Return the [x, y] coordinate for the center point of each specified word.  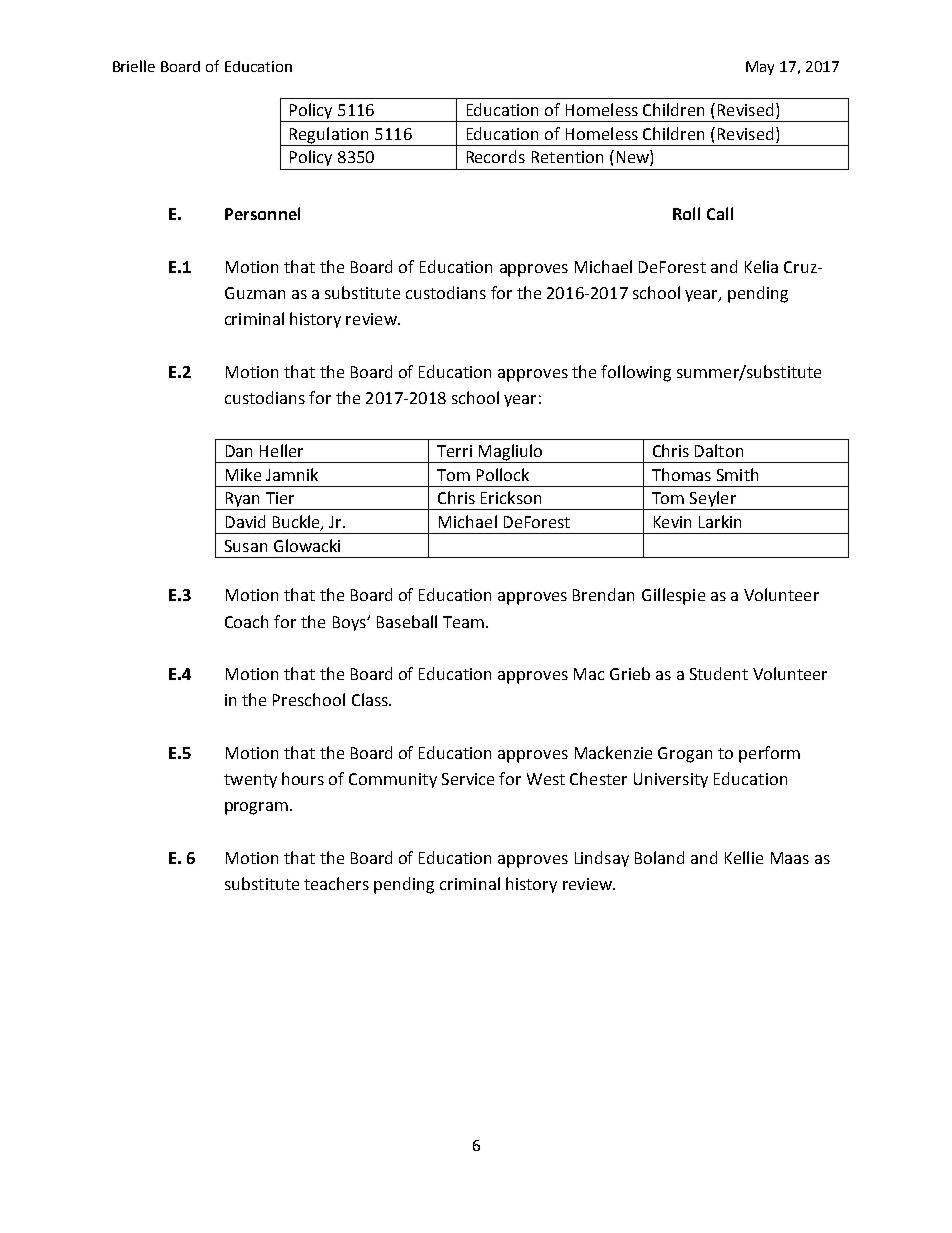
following [636, 373]
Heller [281, 450]
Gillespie [673, 596]
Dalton [719, 450]
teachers [336, 883]
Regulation [329, 136]
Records [496, 156]
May [760, 68]
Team [463, 622]
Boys [350, 623]
